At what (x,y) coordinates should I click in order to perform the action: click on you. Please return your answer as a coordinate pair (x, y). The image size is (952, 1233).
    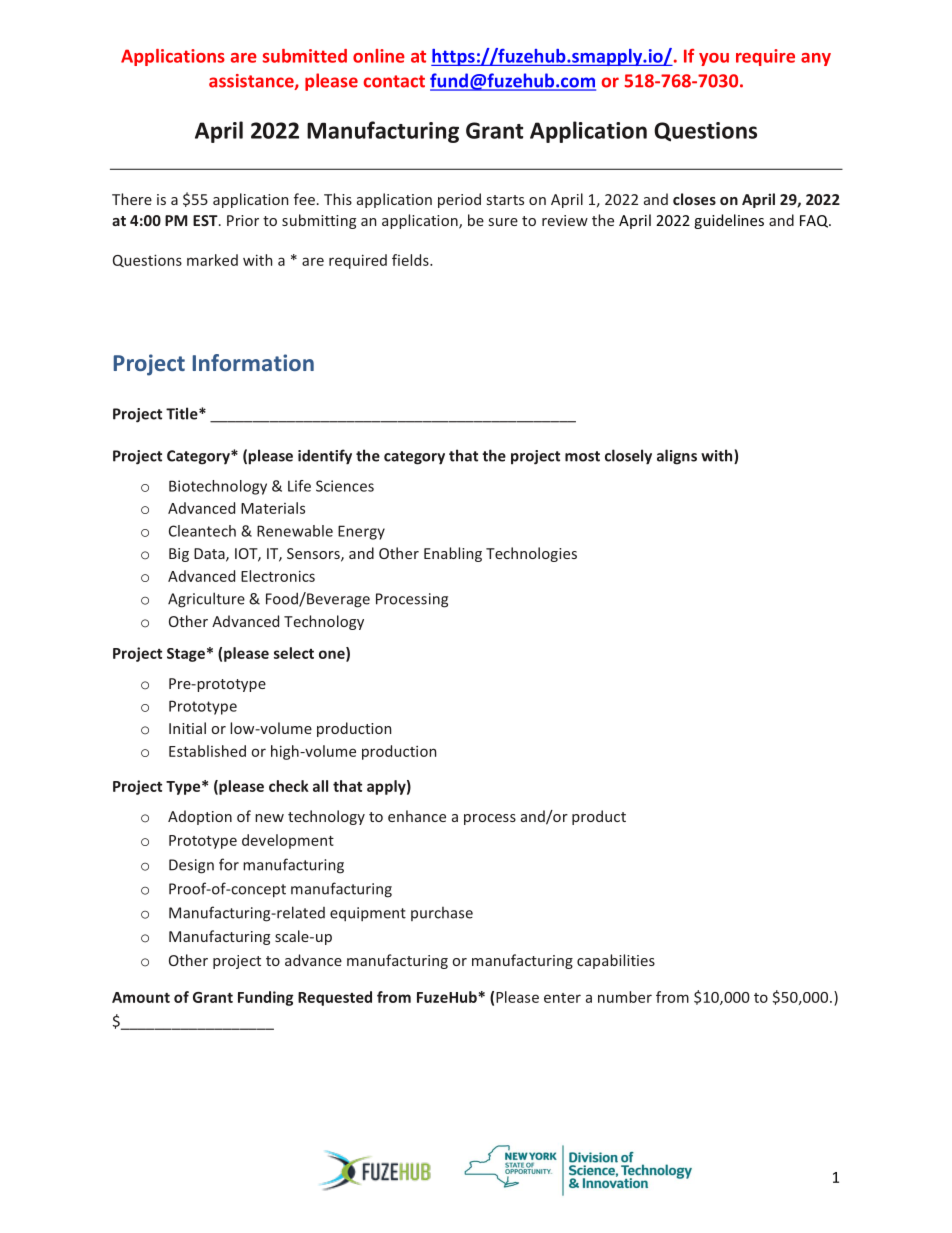
    Looking at the image, I should click on (714, 59).
